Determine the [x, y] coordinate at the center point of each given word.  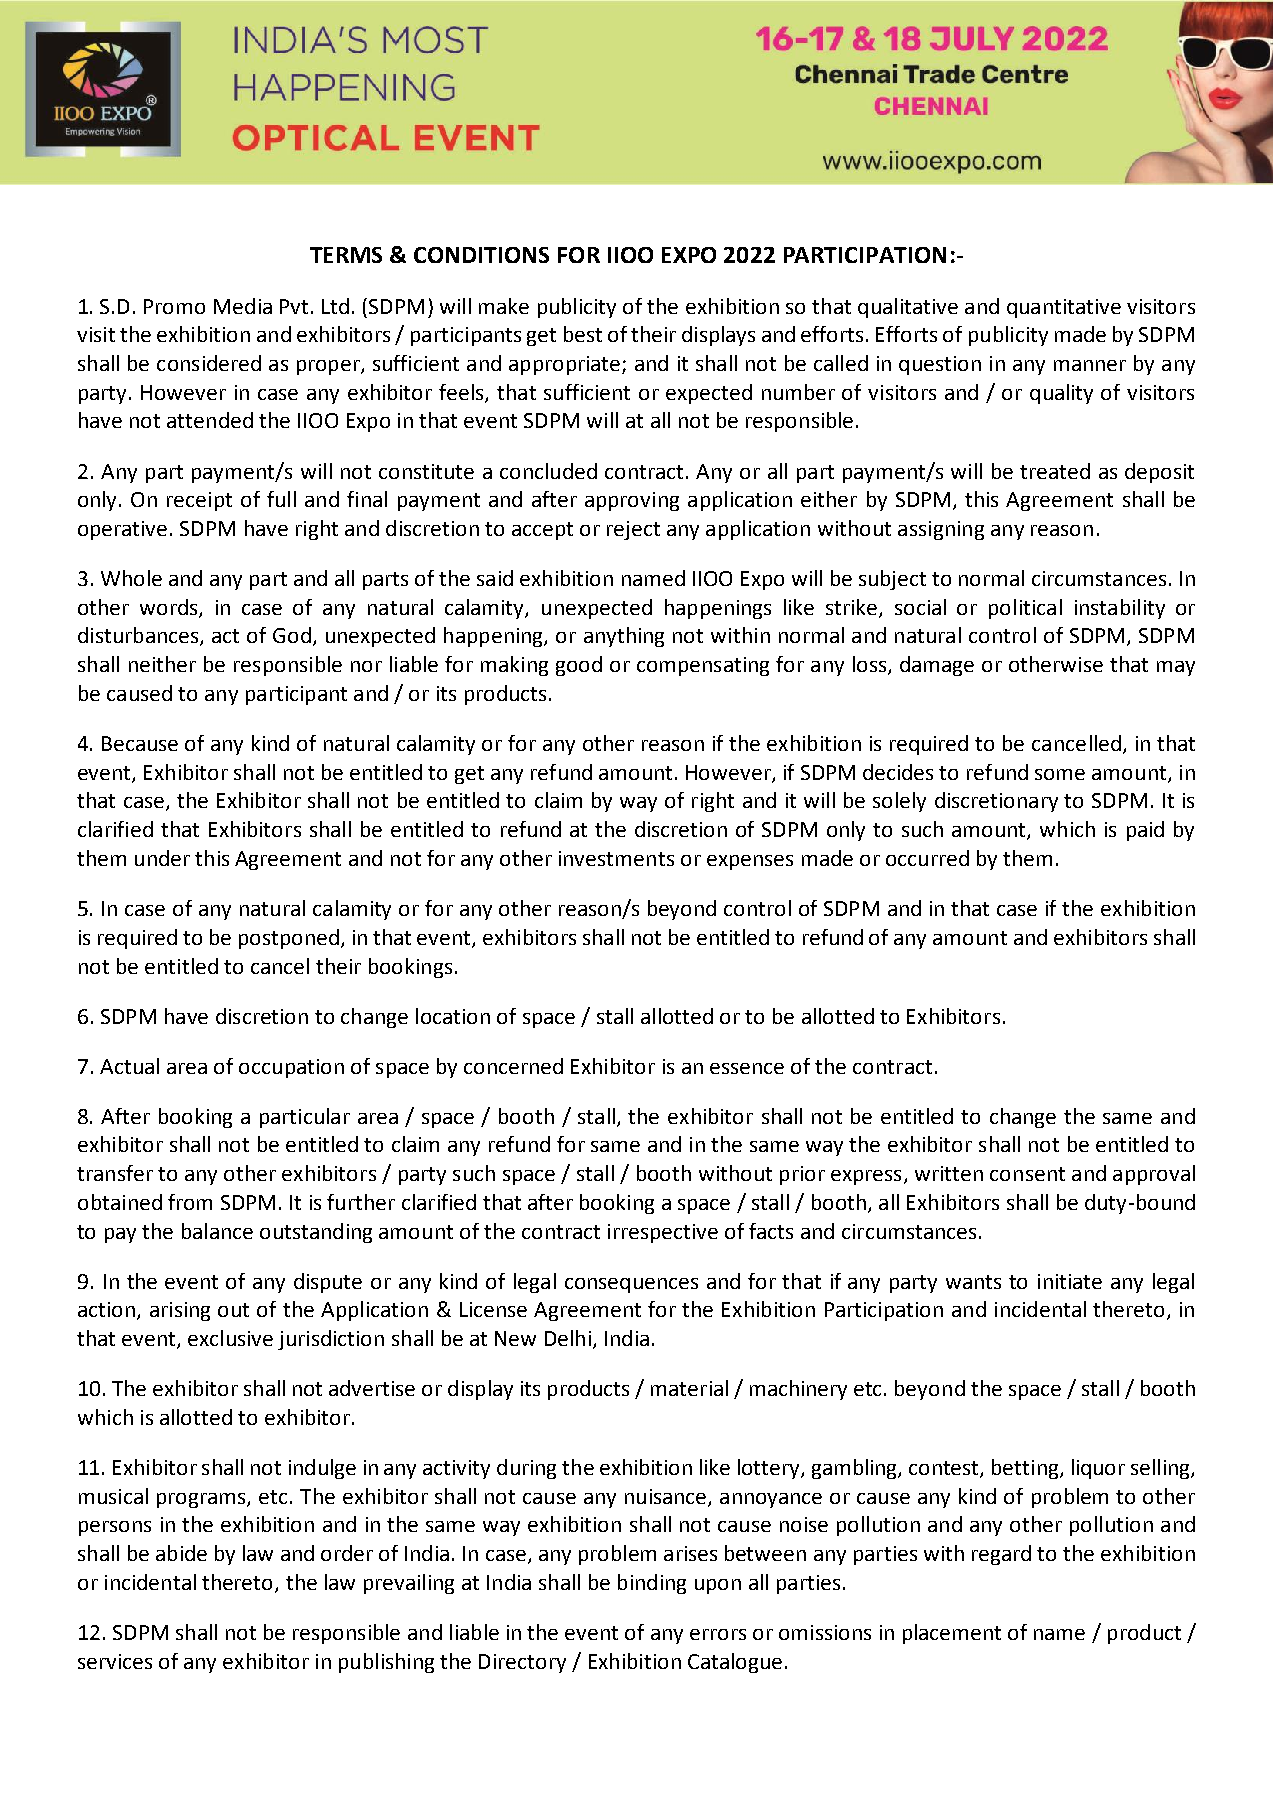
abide [181, 1553]
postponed [289, 939]
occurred [927, 858]
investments [616, 858]
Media [243, 306]
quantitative [1064, 308]
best [583, 334]
